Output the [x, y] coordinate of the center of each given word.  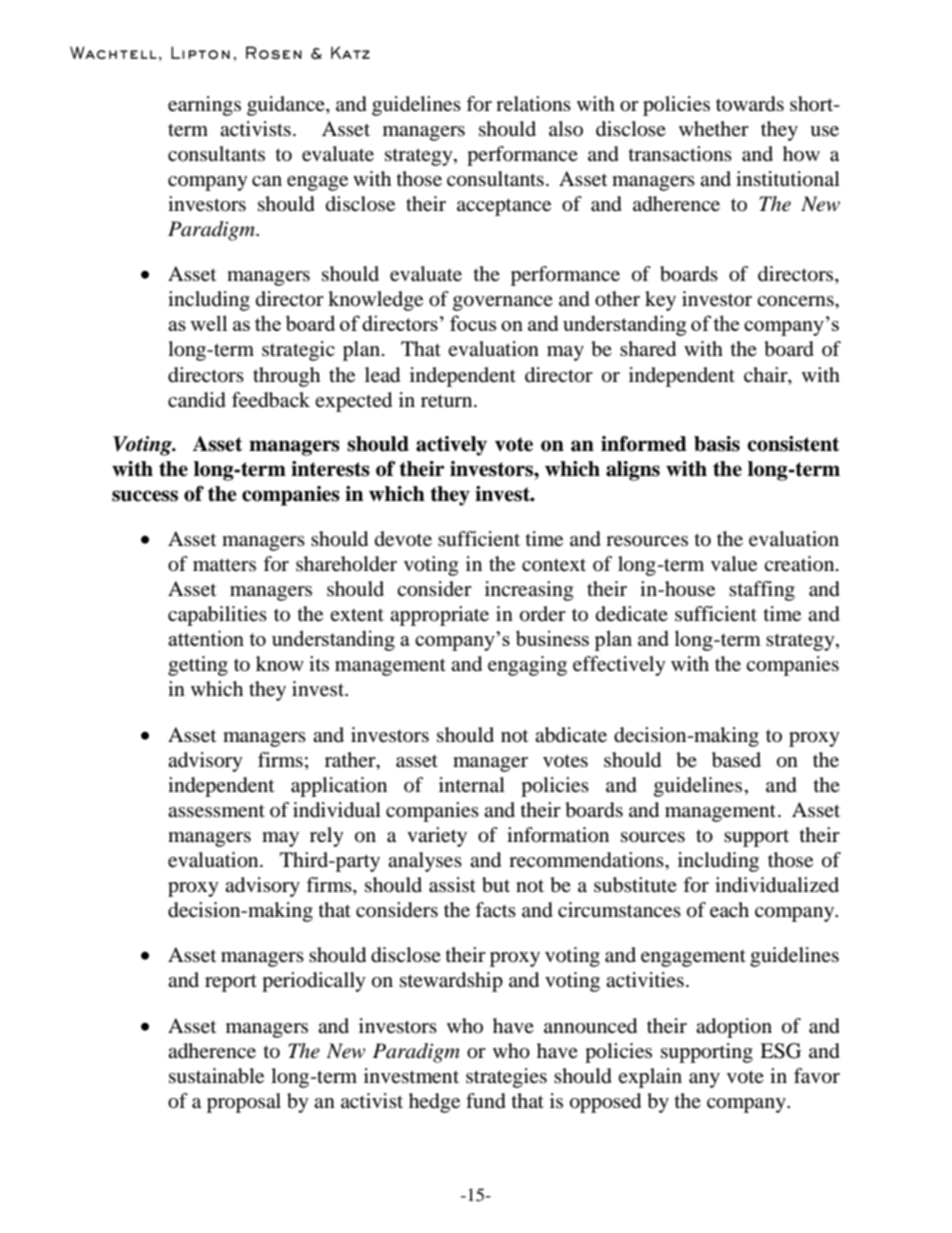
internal [472, 784]
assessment [216, 811]
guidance [287, 106]
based [736, 760]
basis [717, 444]
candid [197, 400]
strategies [506, 1078]
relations [533, 104]
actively [451, 446]
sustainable [216, 1076]
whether [714, 129]
